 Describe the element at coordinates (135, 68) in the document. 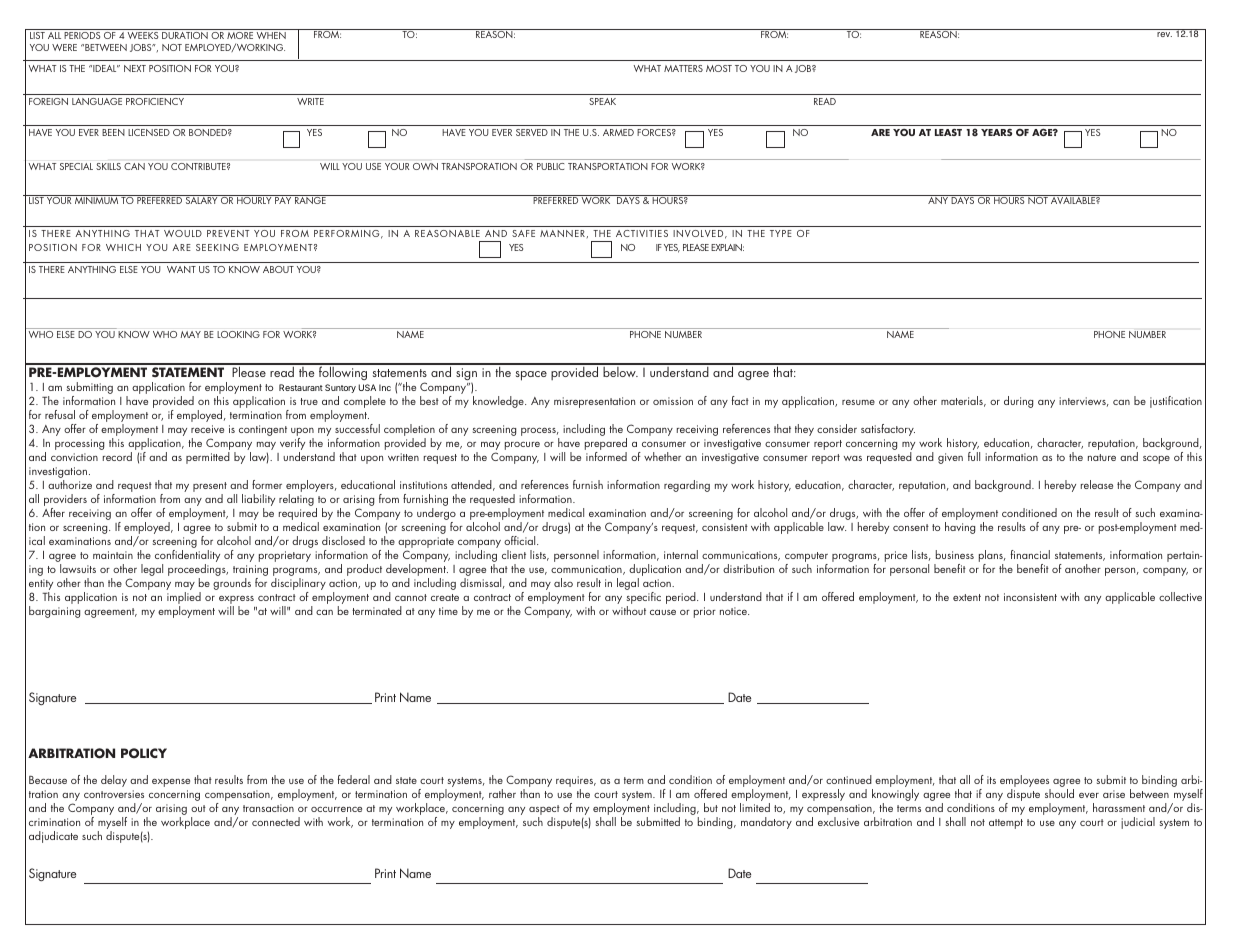

I see `NEXT` at that location.
